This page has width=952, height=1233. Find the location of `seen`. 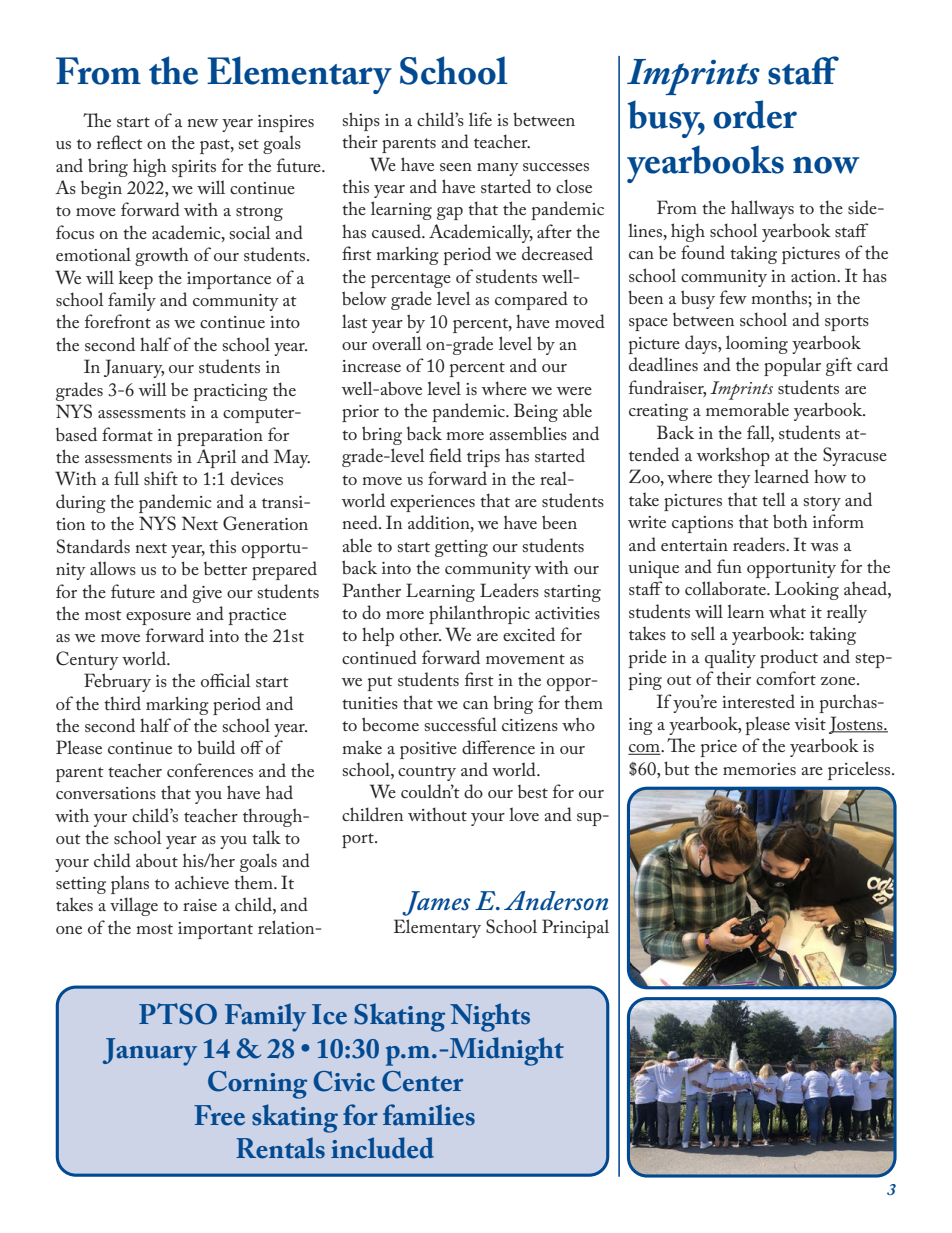

seen is located at coordinates (456, 167).
